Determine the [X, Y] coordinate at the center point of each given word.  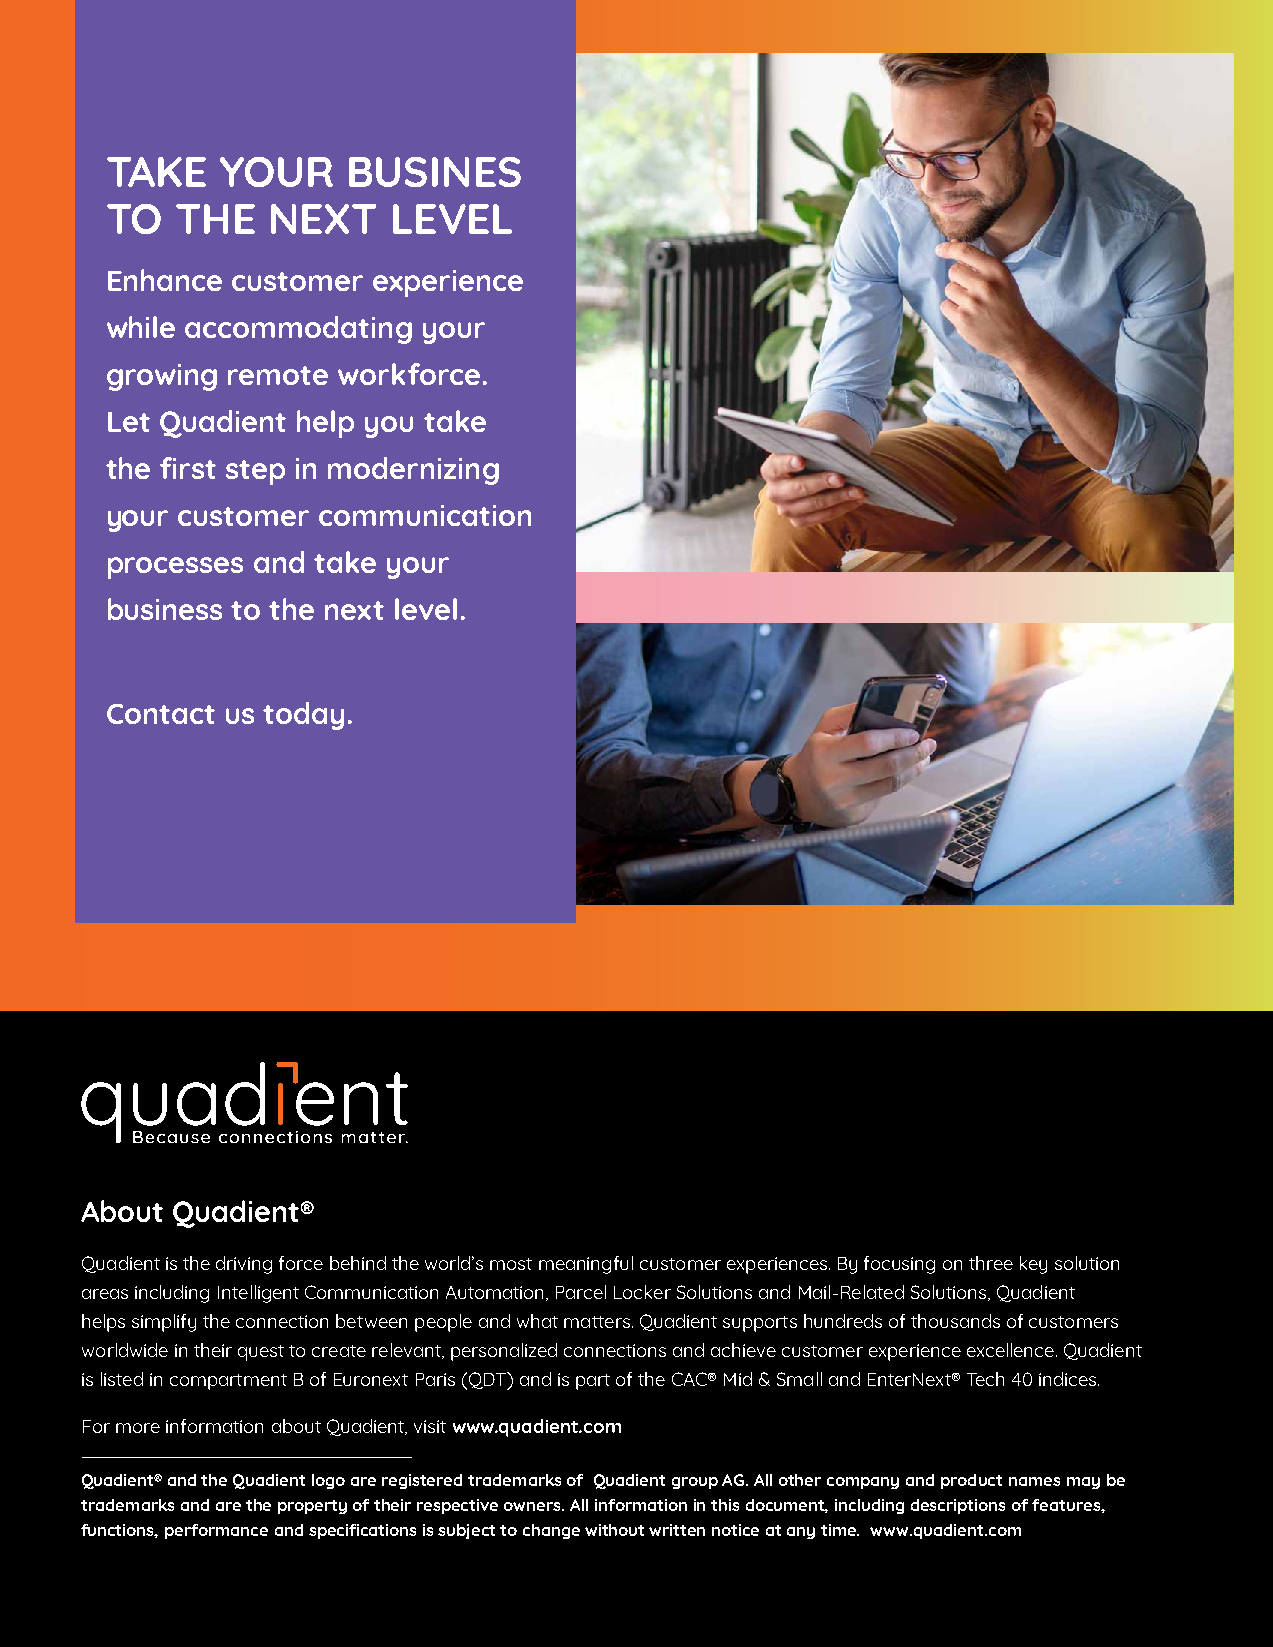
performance [216, 1531]
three [991, 1263]
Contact [161, 714]
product [971, 1481]
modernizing [413, 471]
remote [278, 375]
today [303, 716]
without [614, 1530]
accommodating [298, 330]
